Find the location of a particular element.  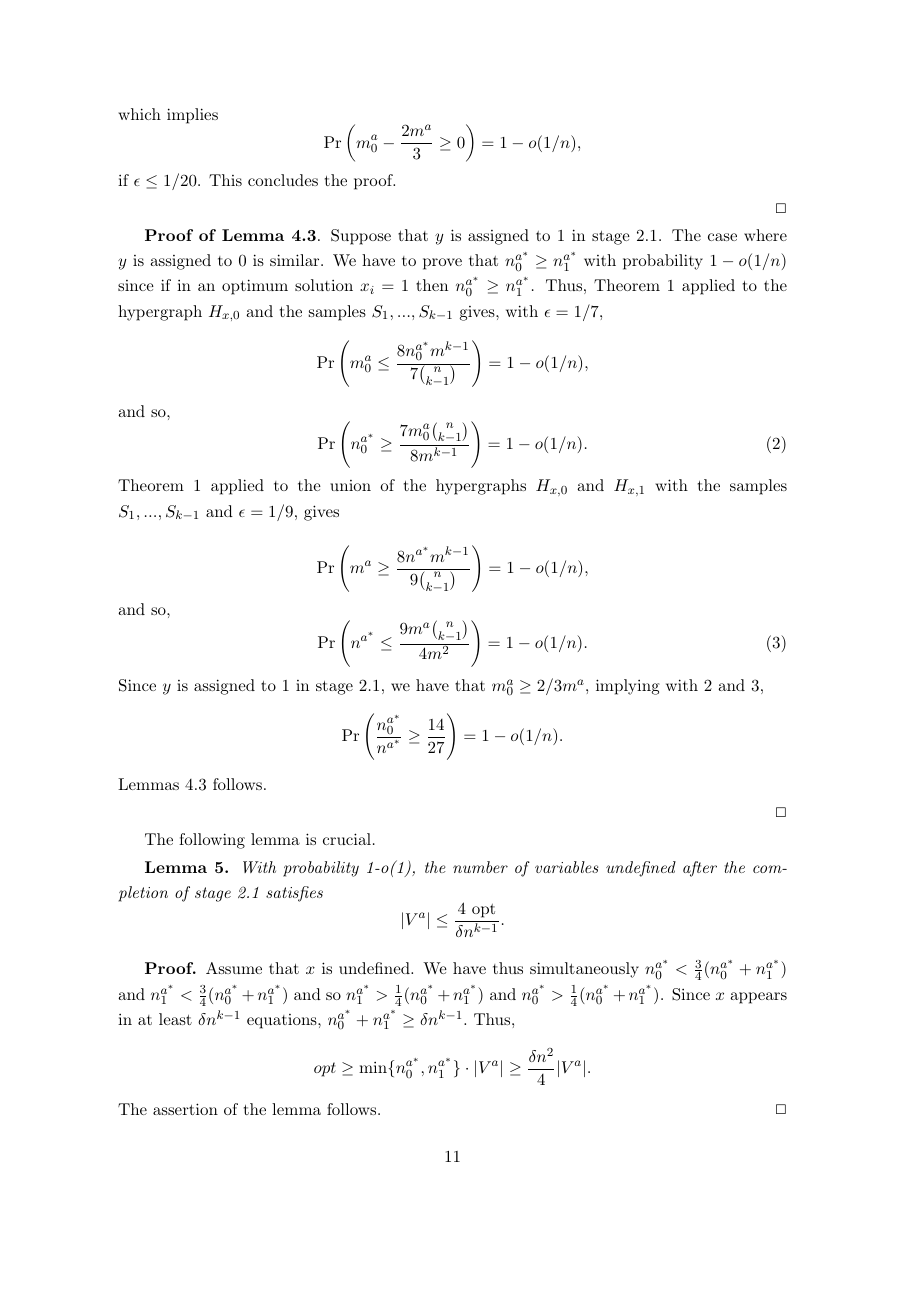

variables is located at coordinates (566, 867).
